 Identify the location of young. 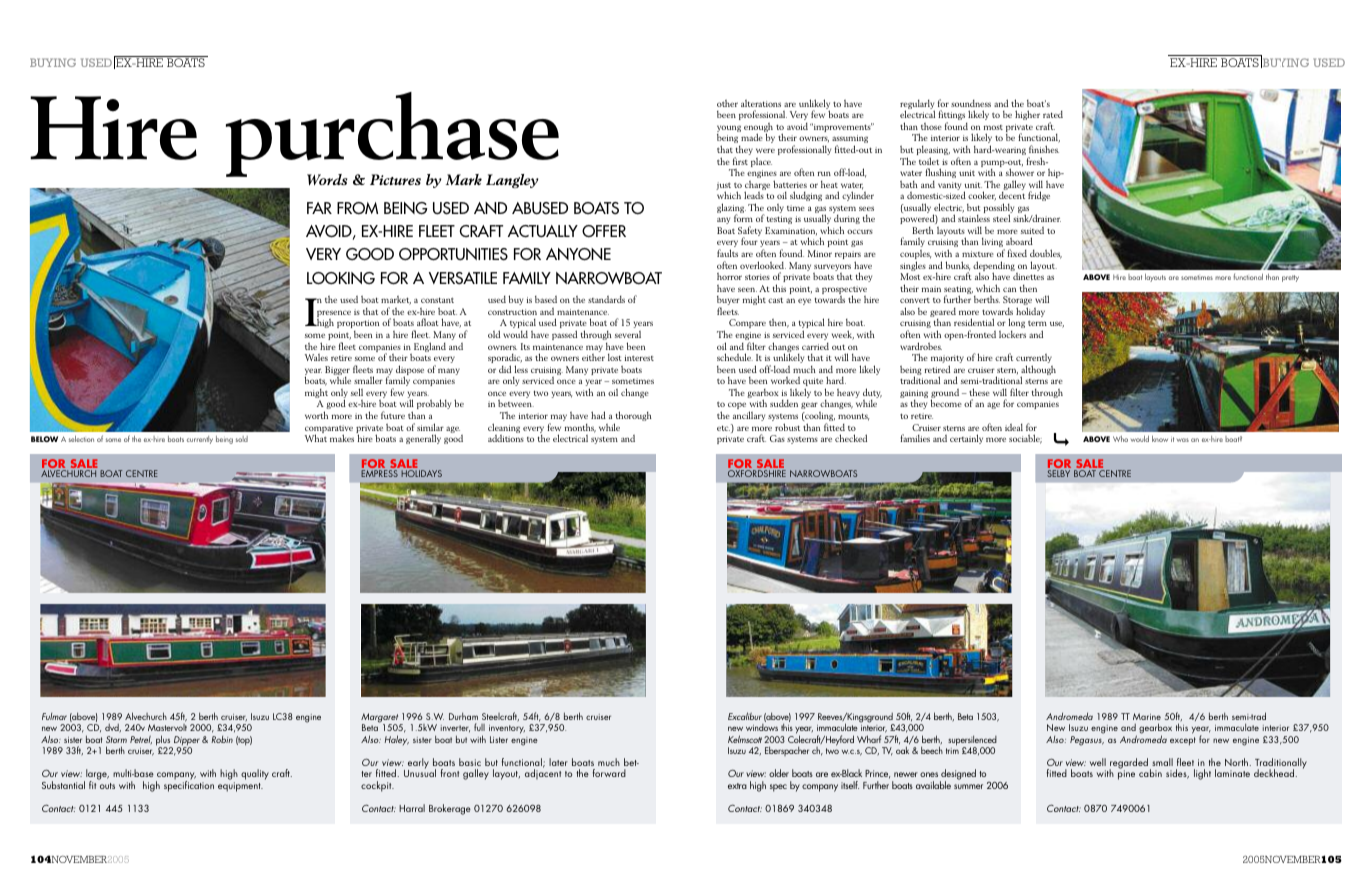
(729, 130).
